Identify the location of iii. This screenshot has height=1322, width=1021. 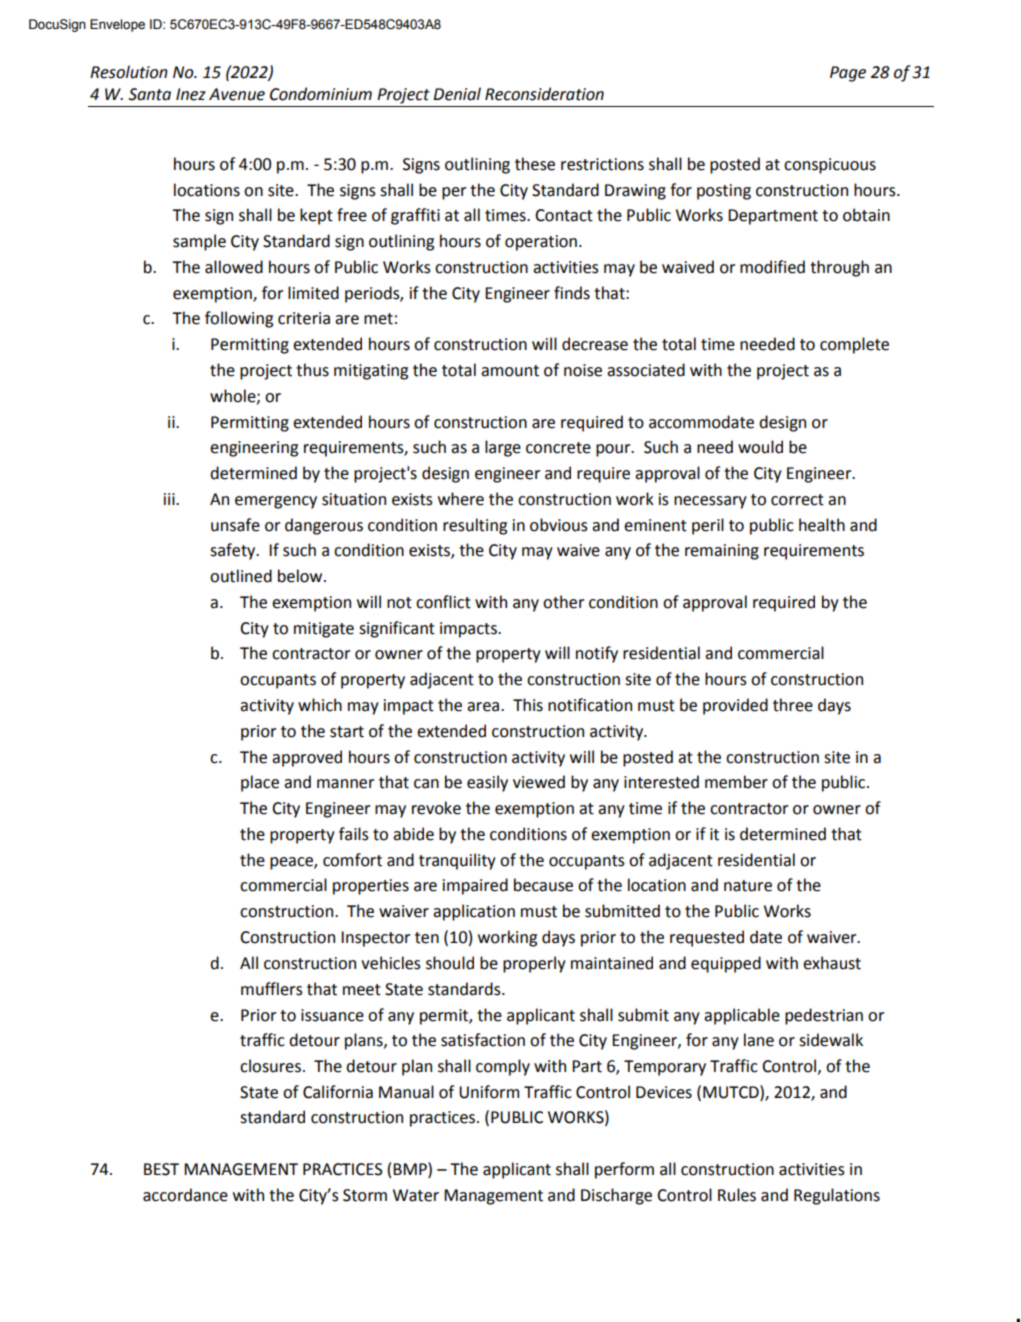
(170, 499).
